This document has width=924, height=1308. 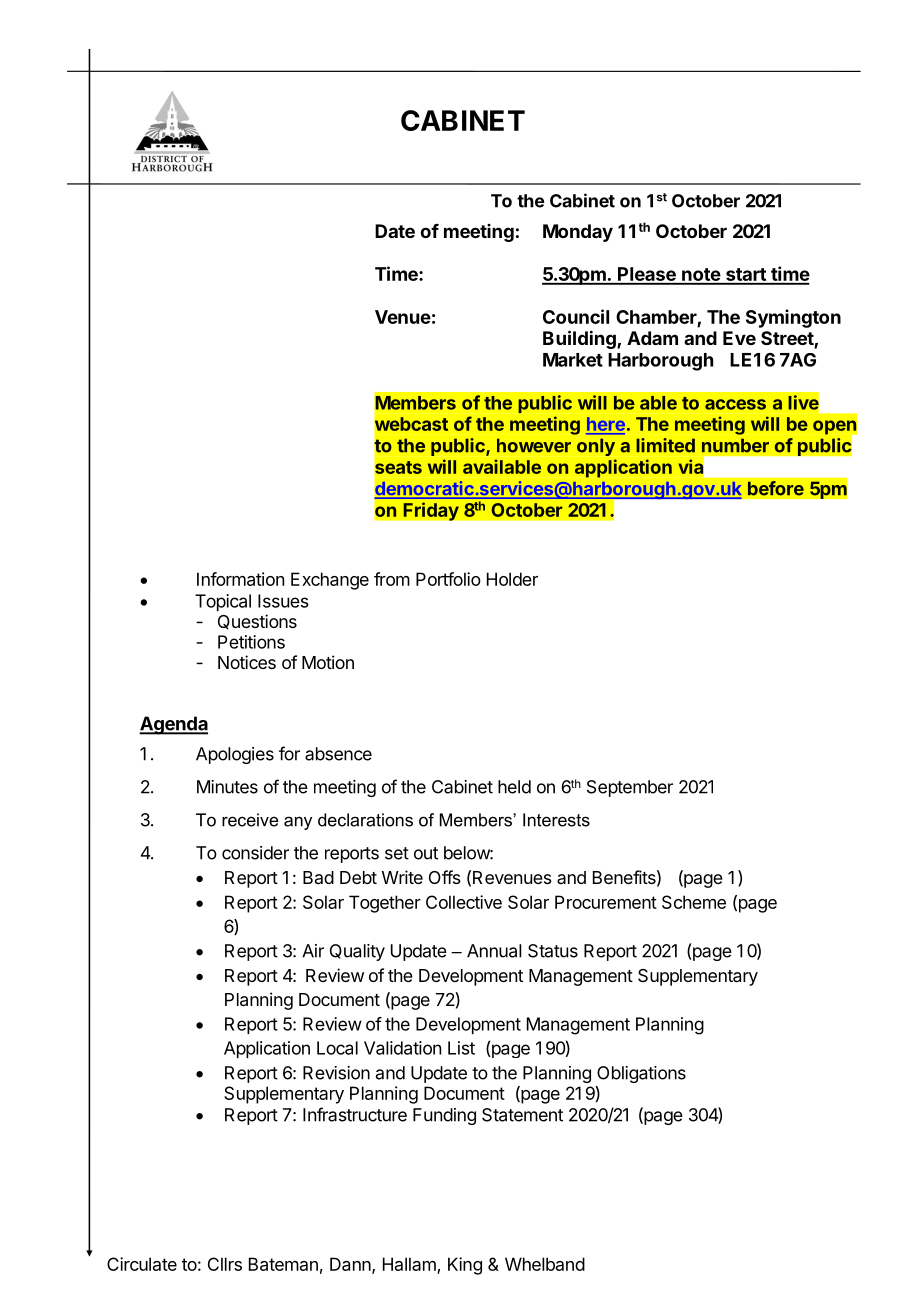 What do you see at coordinates (694, 902) in the document?
I see `Scheme` at bounding box center [694, 902].
